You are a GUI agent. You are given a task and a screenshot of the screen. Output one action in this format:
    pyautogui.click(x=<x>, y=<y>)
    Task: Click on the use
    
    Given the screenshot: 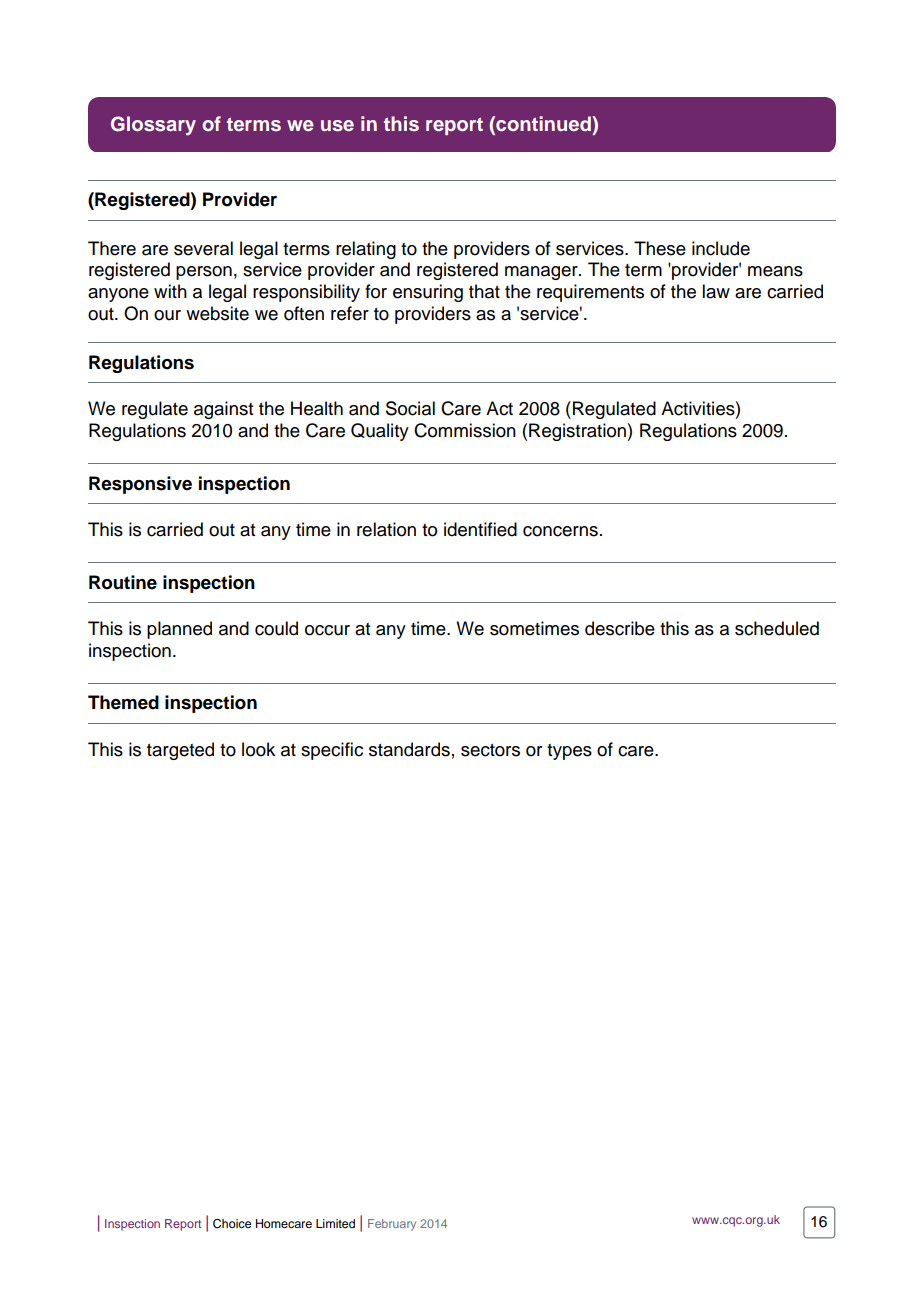 What is the action you would take?
    pyautogui.click(x=337, y=126)
